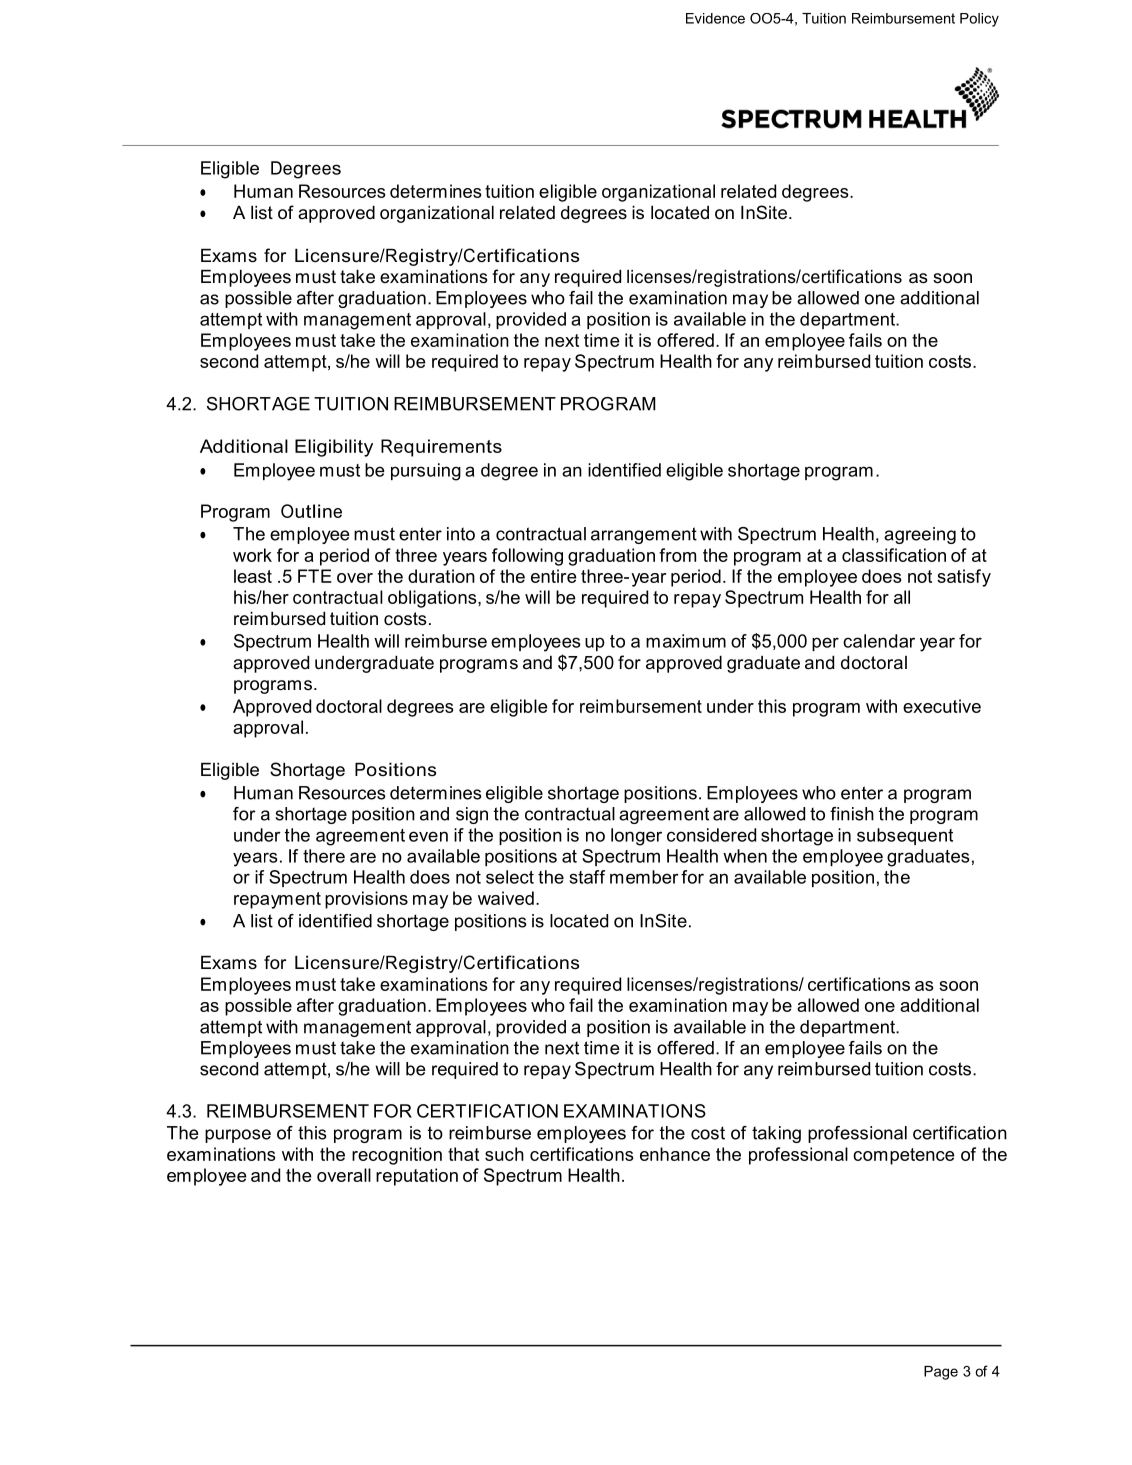  What do you see at coordinates (979, 20) in the screenshot?
I see `Policy` at bounding box center [979, 20].
